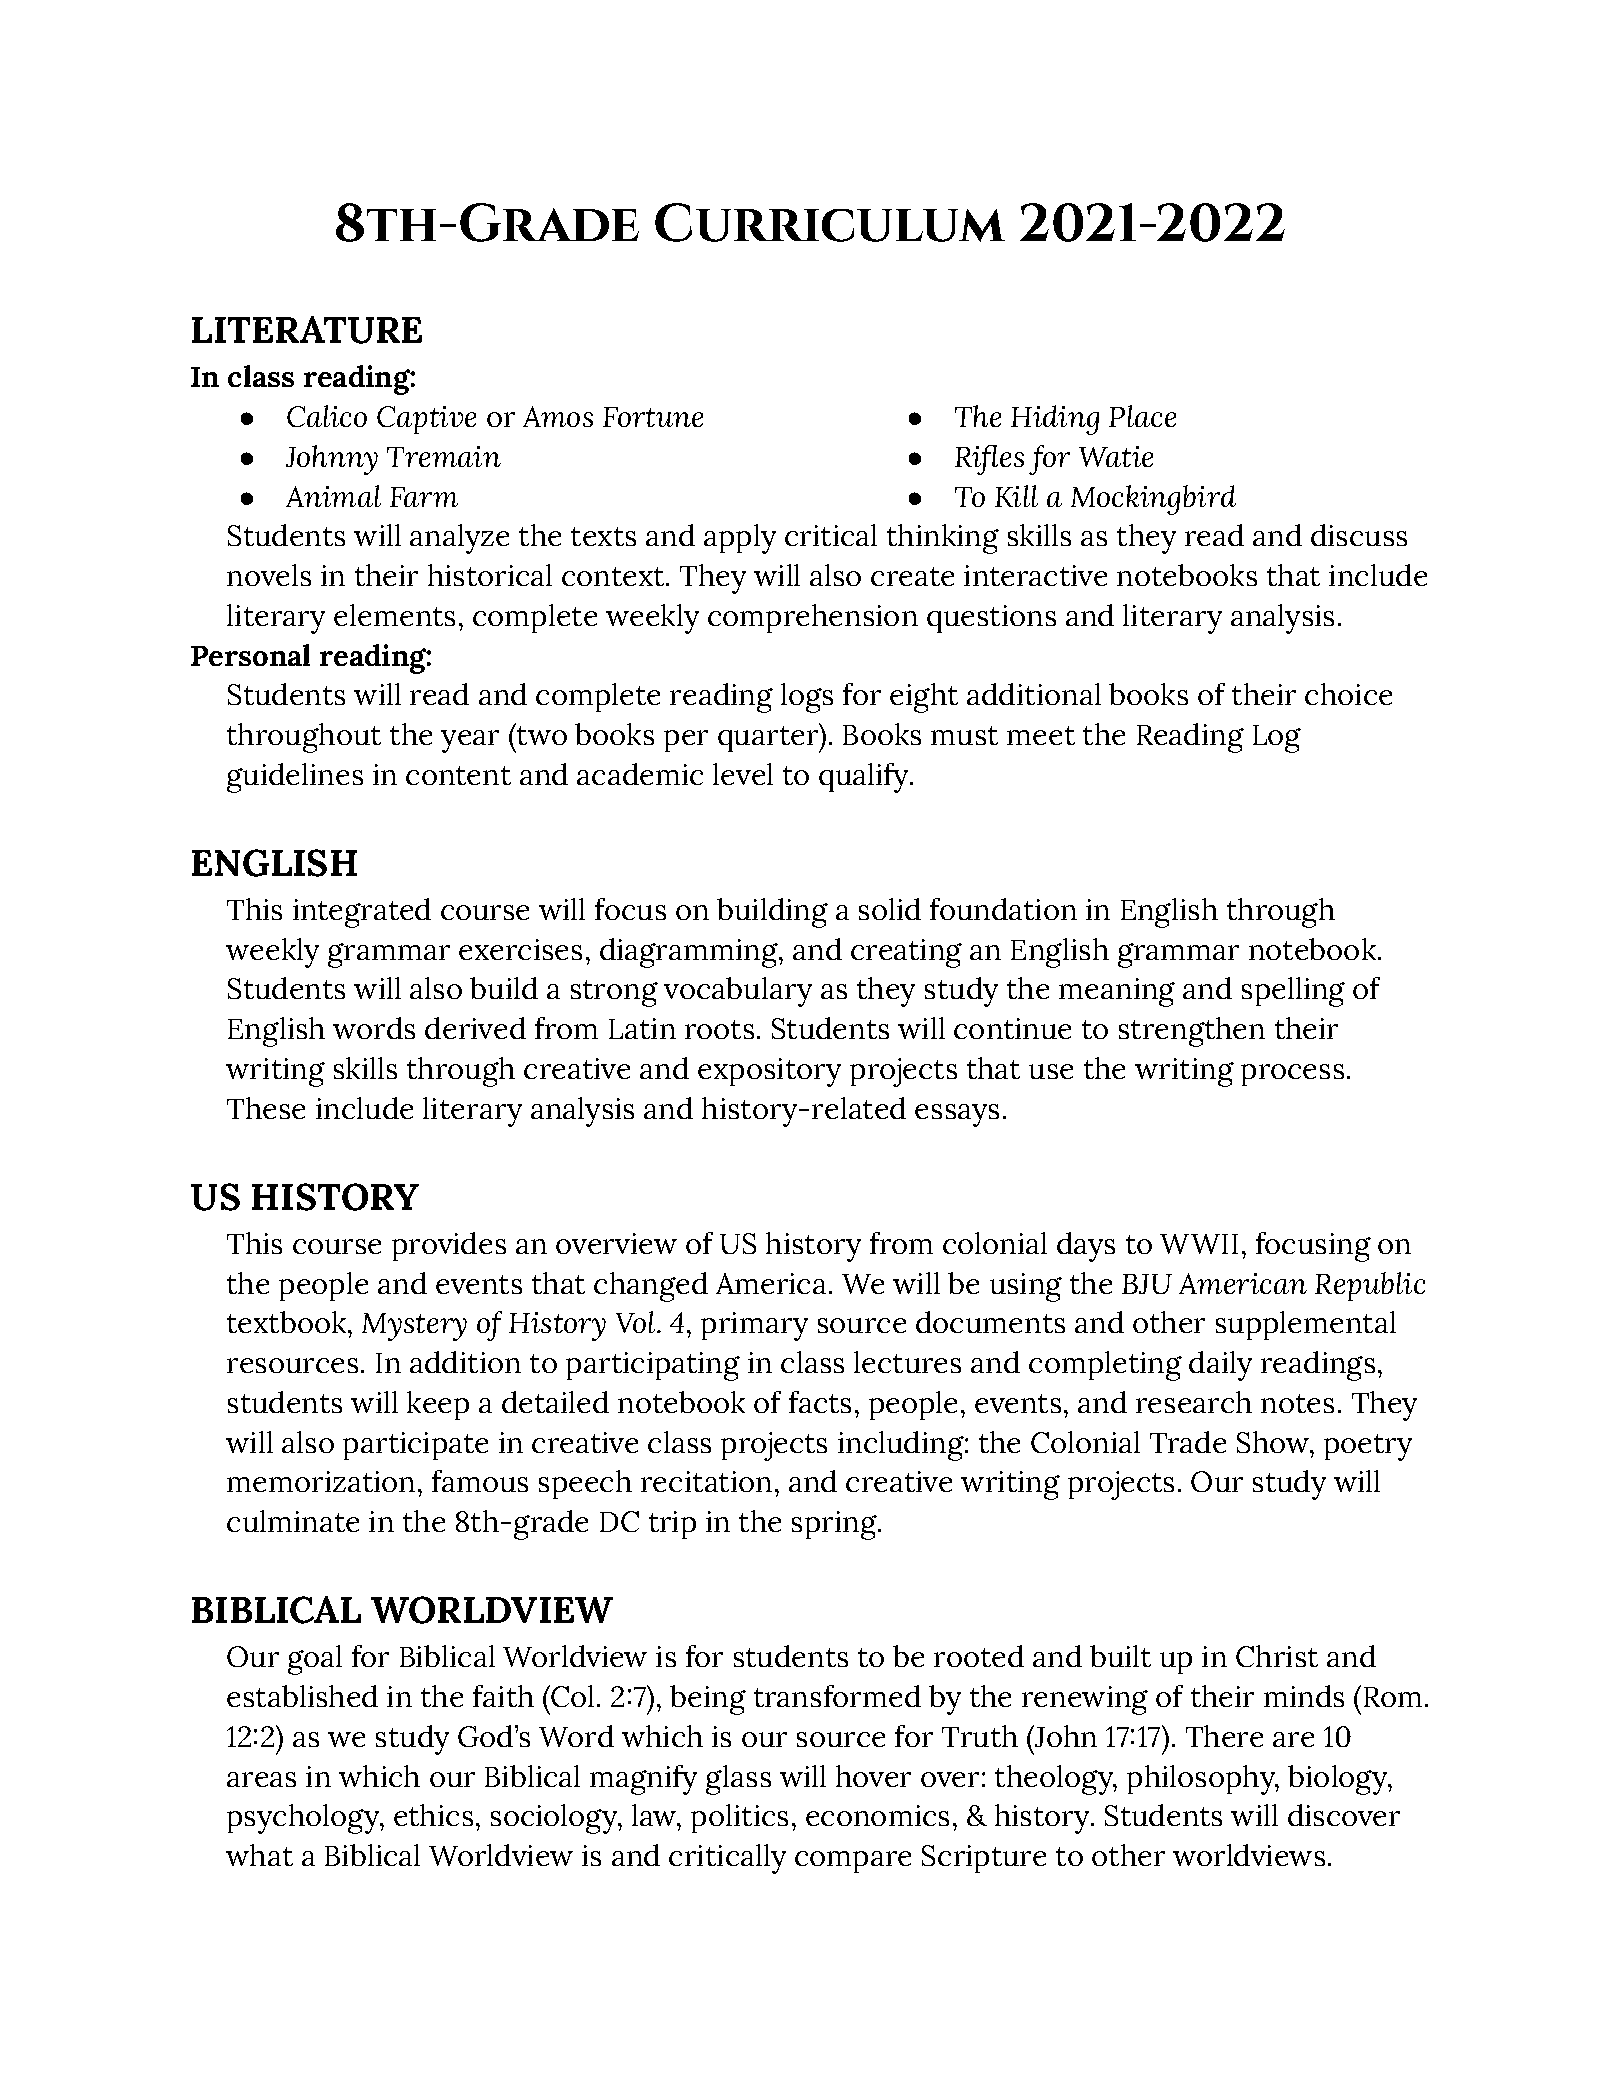  Describe the element at coordinates (433, 1815) in the document. I see `ethics` at that location.
